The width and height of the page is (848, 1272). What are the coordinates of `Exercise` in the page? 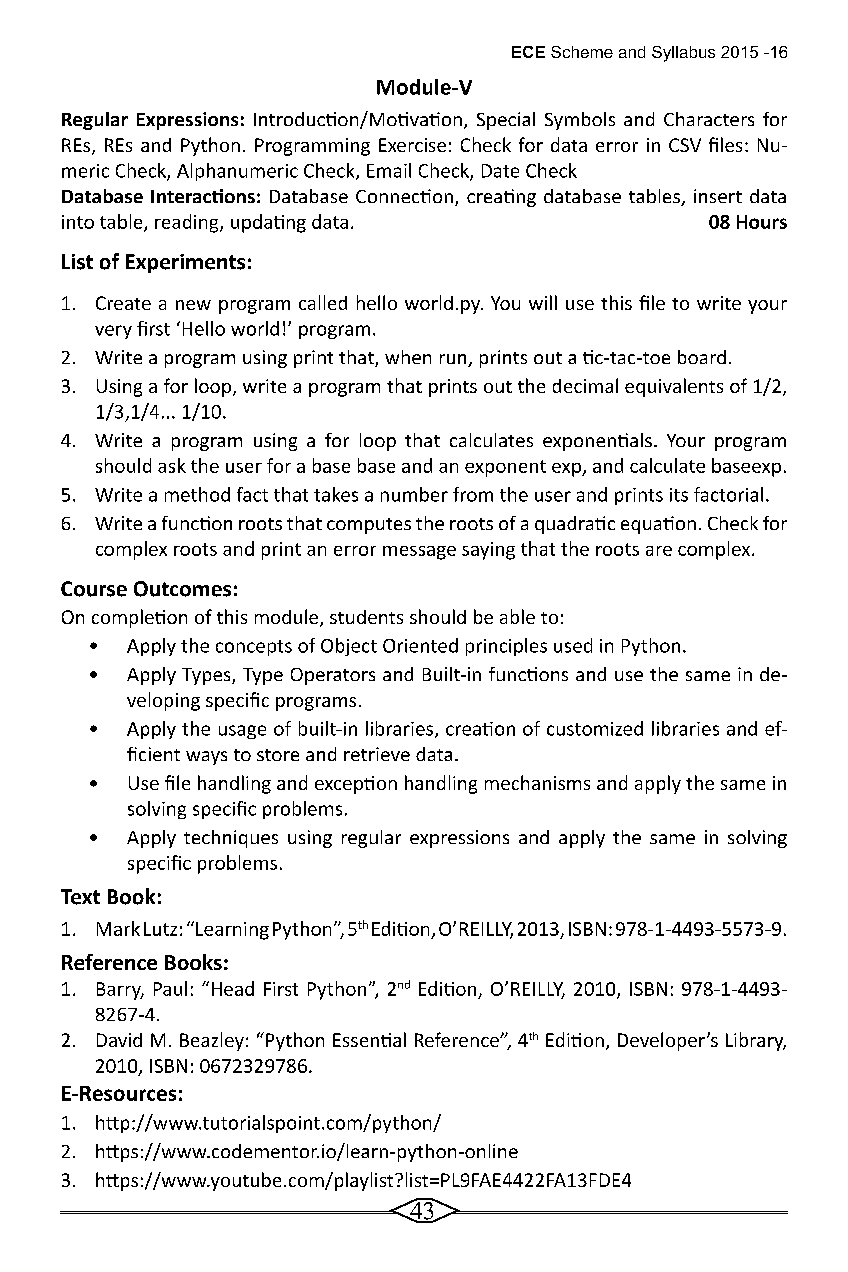 It's located at (412, 145).
